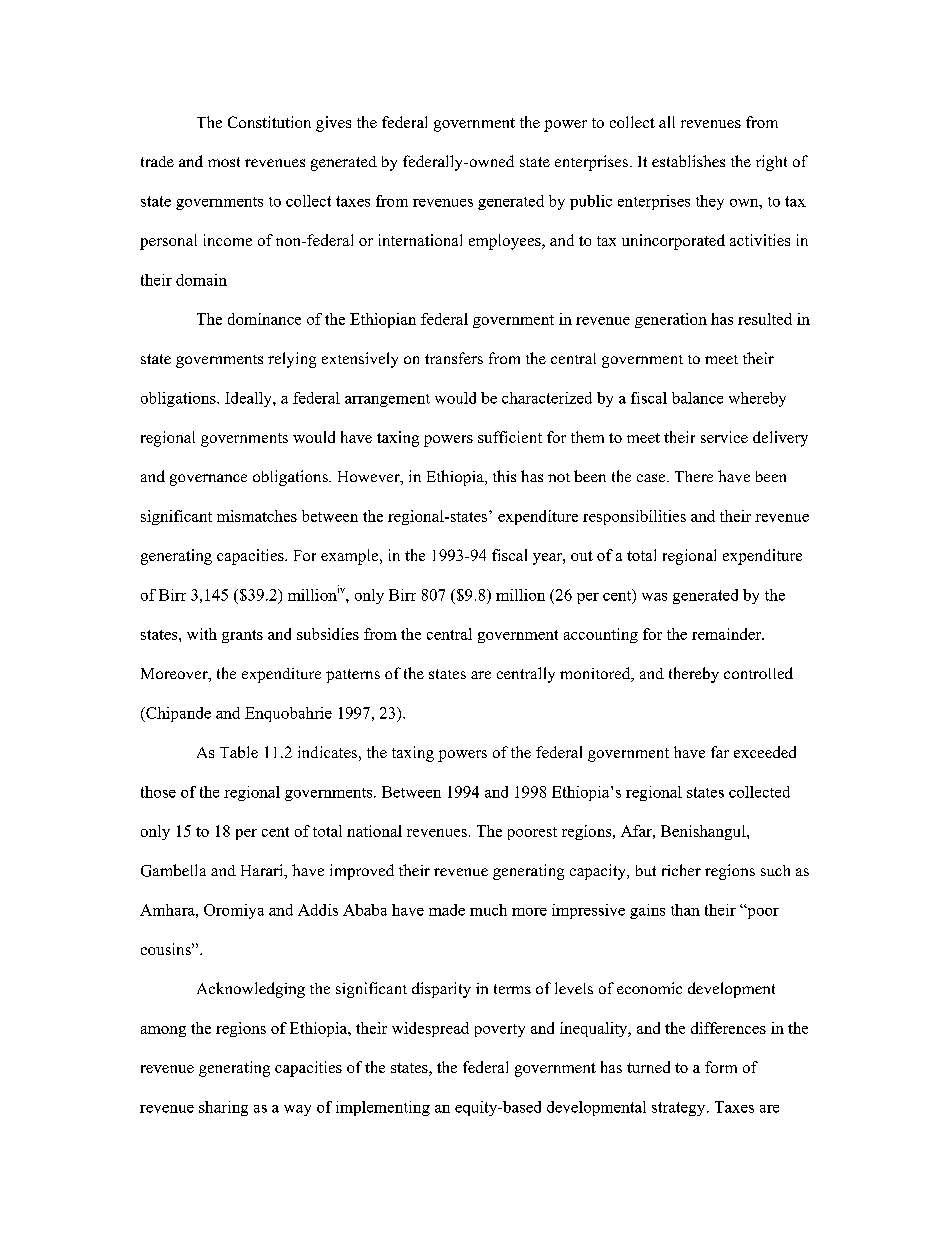 This document has width=952, height=1233. I want to click on poverty, so click(500, 1030).
